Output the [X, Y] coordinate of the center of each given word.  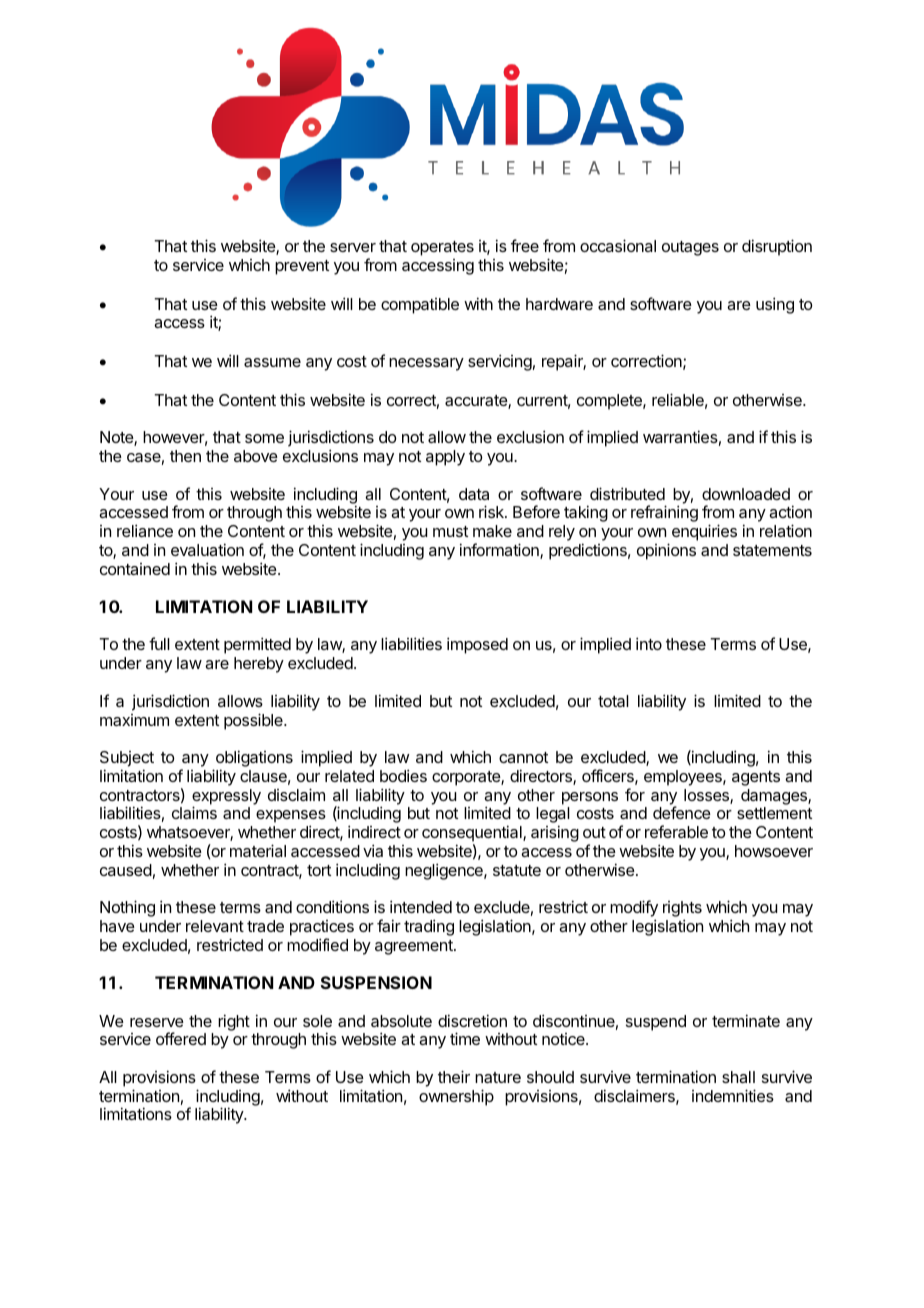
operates [442, 248]
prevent [302, 267]
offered [181, 1038]
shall [738, 1077]
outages [690, 248]
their [454, 1076]
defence [682, 812]
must [450, 531]
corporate [467, 778]
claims [194, 812]
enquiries [704, 532]
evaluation [207, 549]
